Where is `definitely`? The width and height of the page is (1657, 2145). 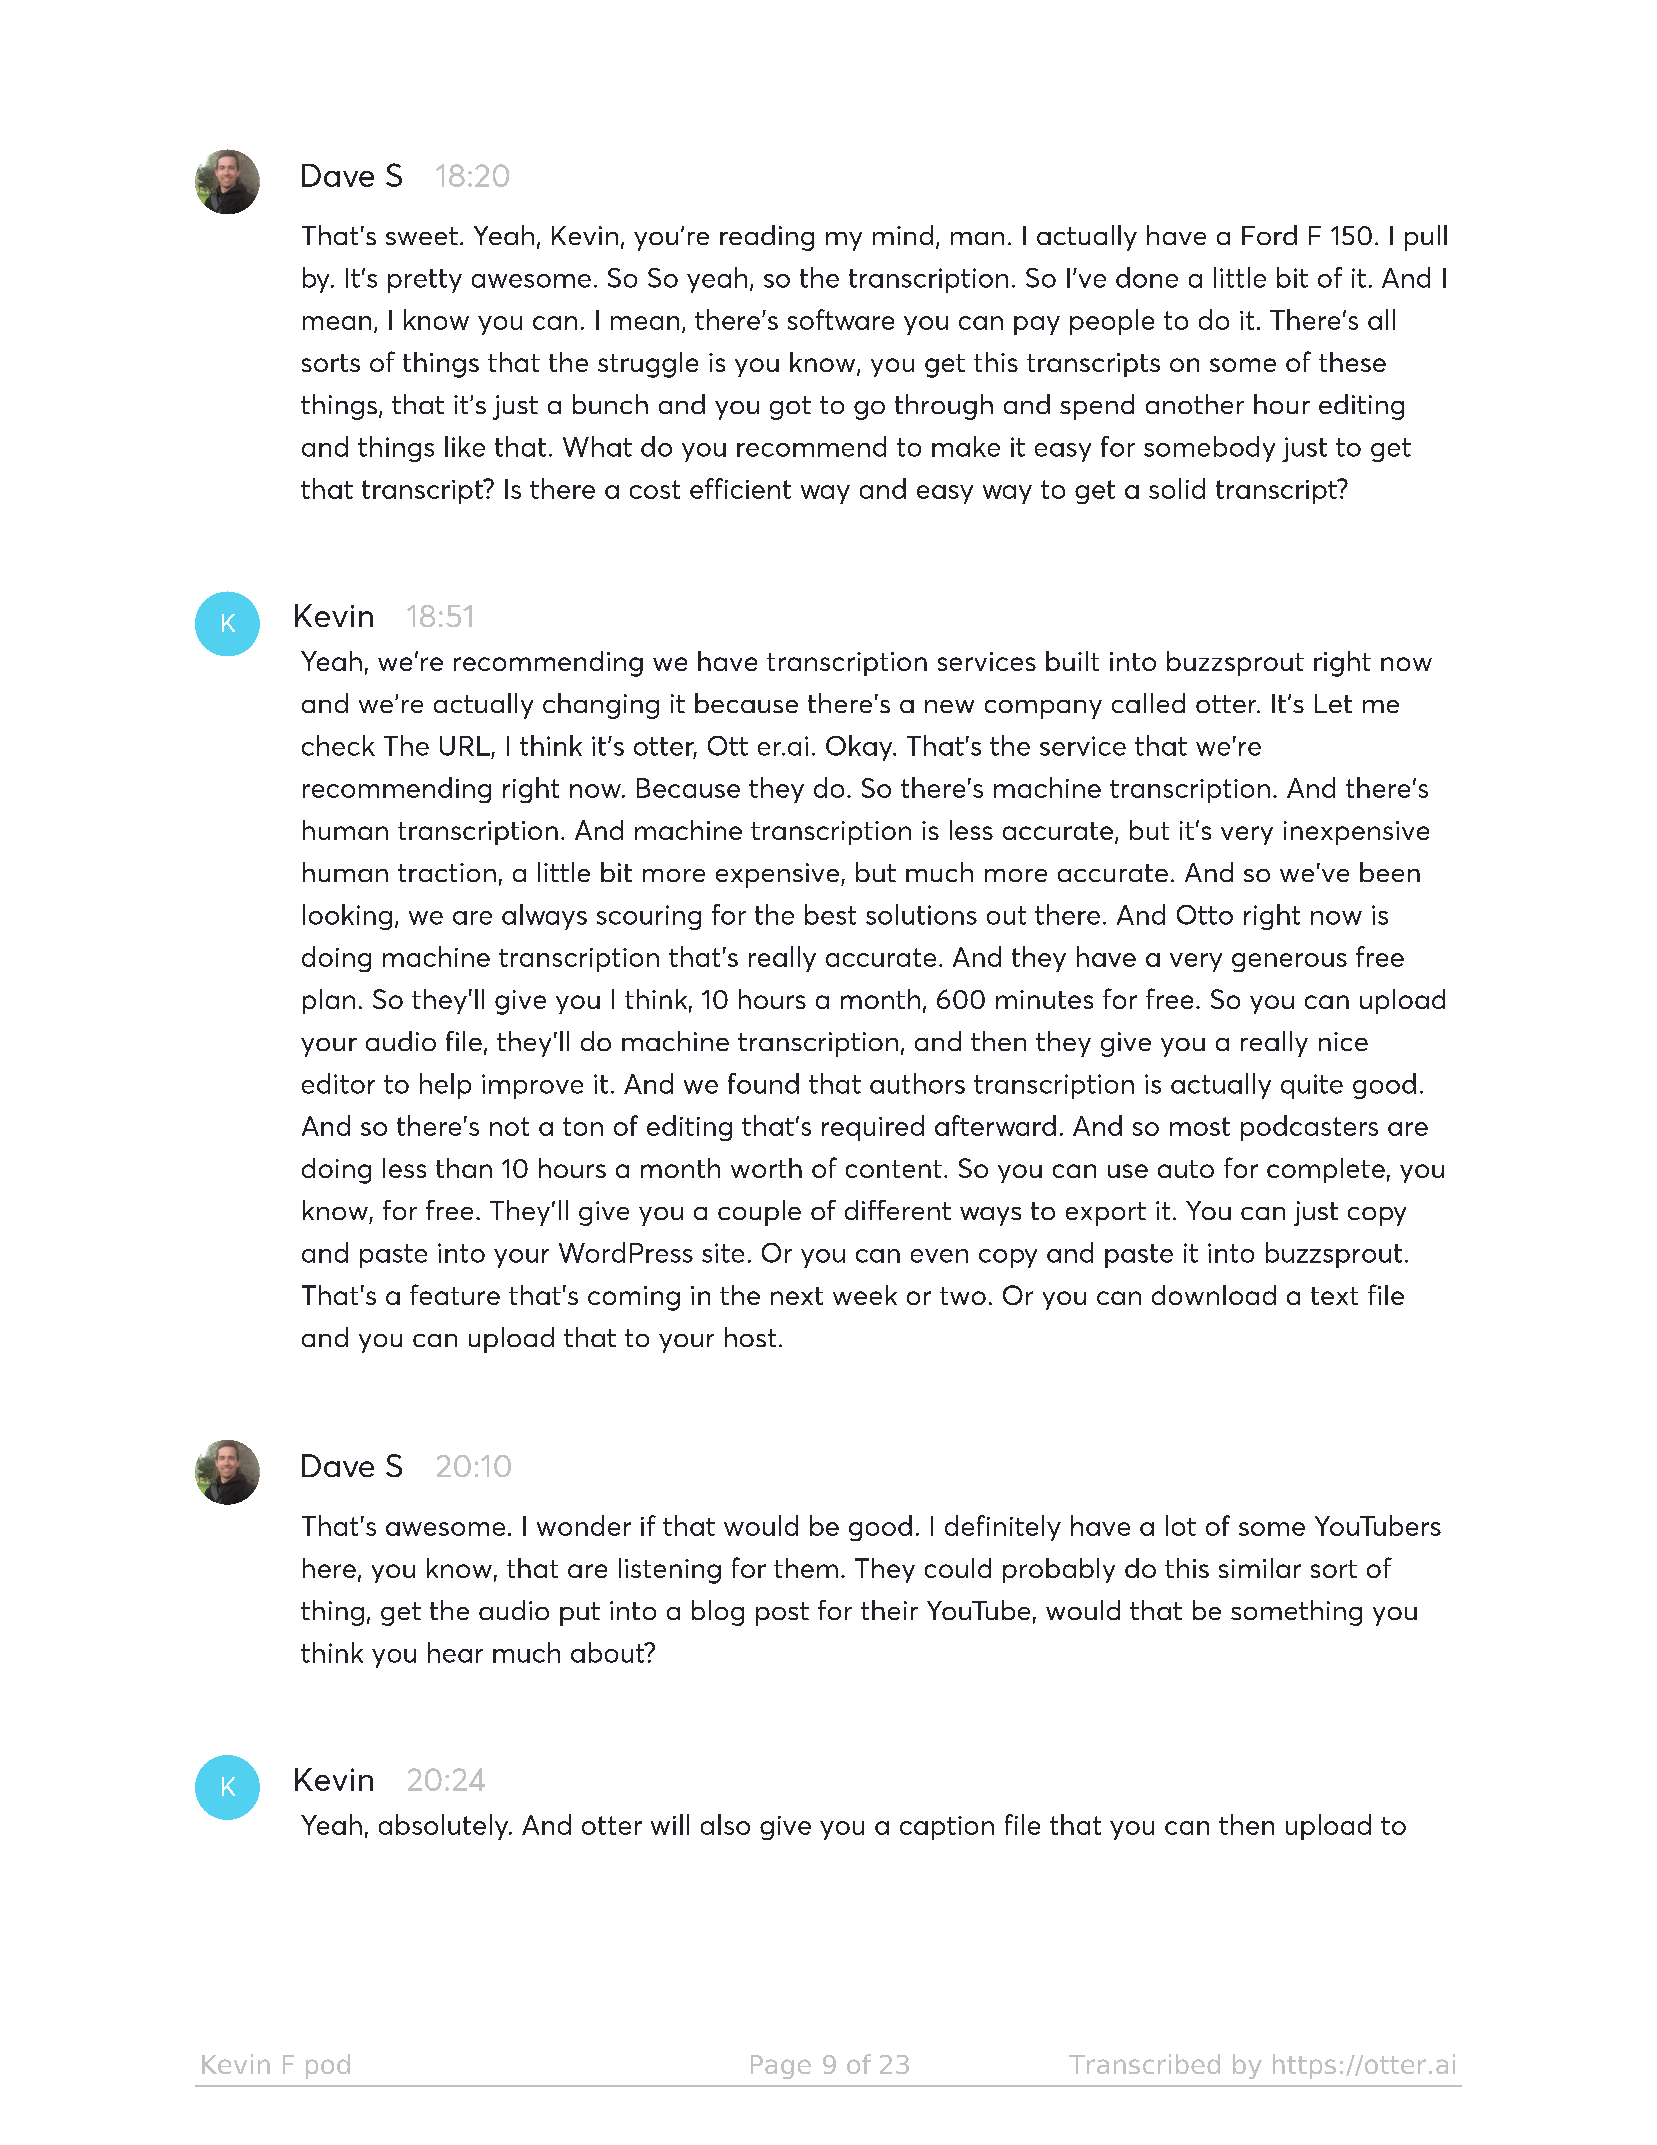 definitely is located at coordinates (1003, 1528).
